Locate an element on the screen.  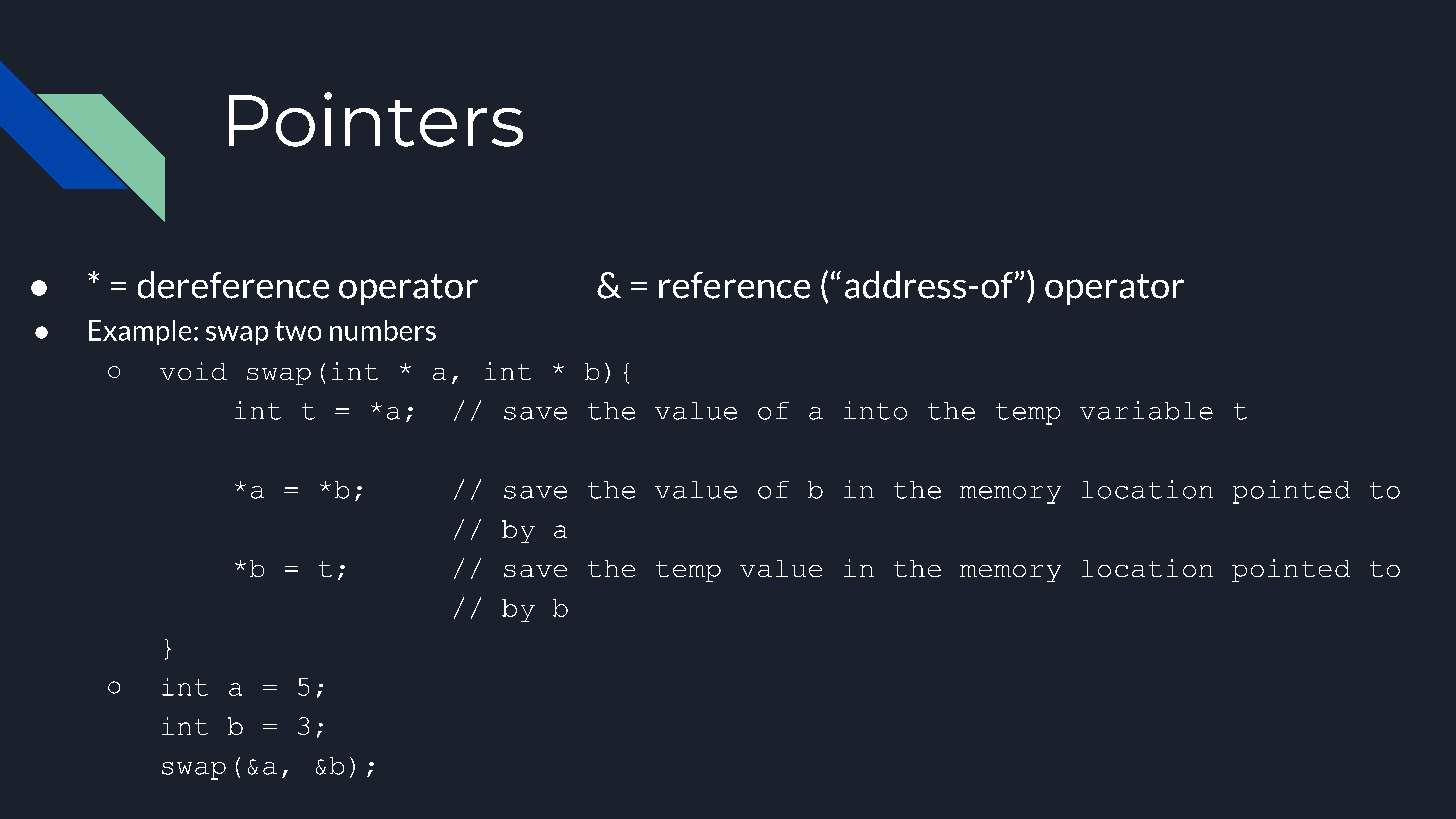
two is located at coordinates (298, 331).
